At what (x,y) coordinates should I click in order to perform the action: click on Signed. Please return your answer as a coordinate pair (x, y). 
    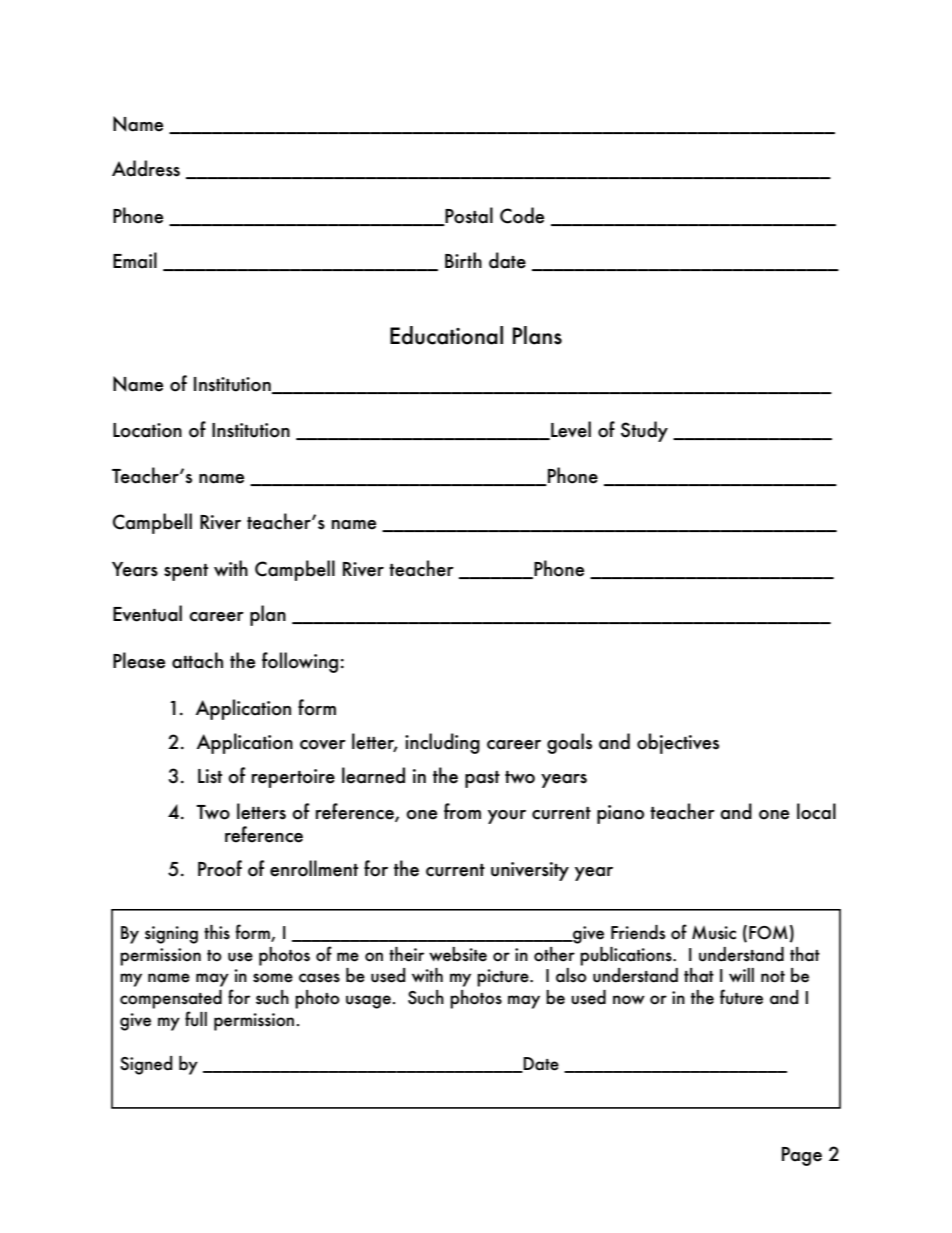
    Looking at the image, I should click on (146, 1065).
